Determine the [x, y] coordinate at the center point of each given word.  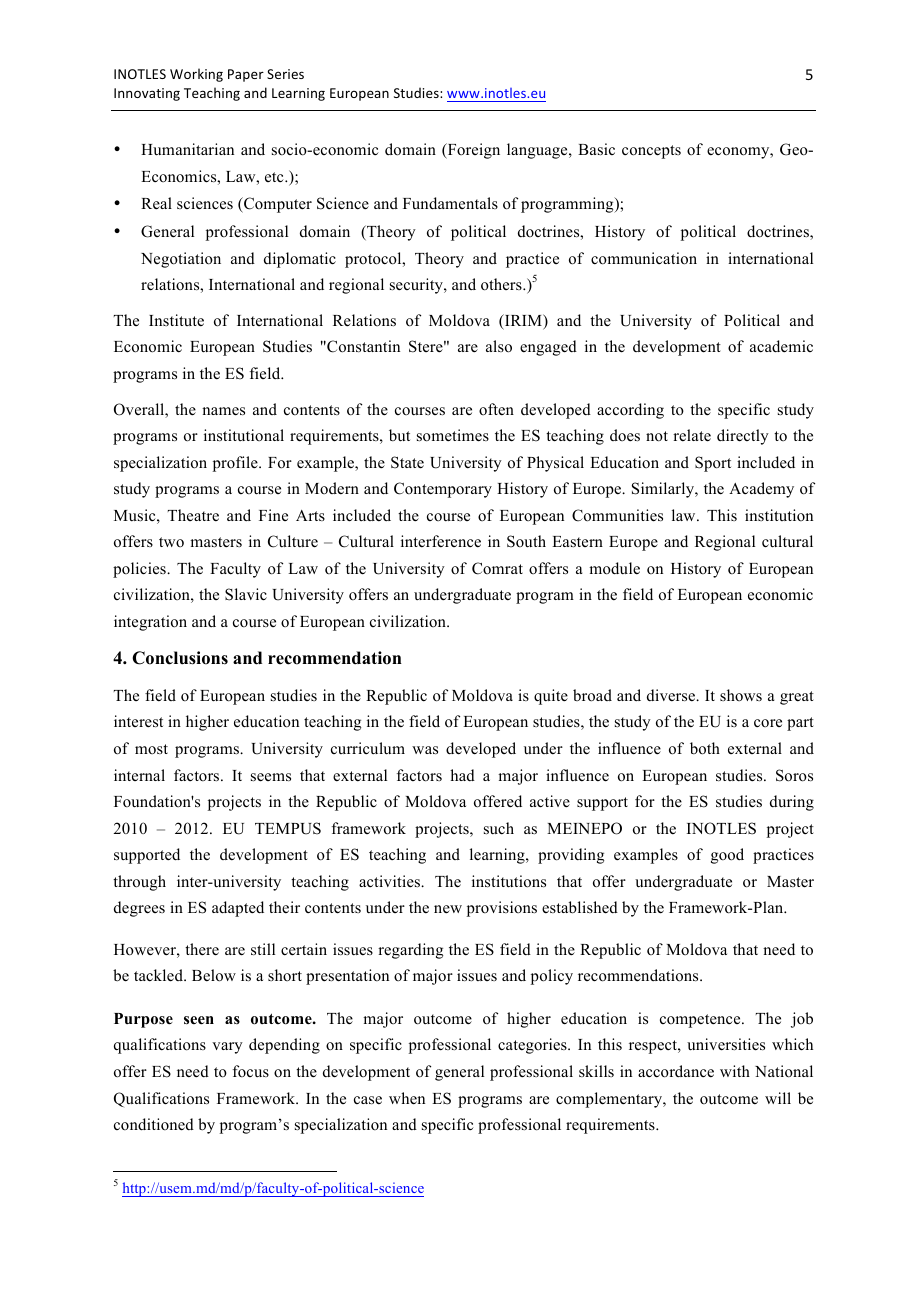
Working [196, 75]
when [407, 1098]
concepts [651, 152]
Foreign [472, 151]
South [526, 541]
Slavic [246, 594]
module [614, 568]
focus [251, 1071]
